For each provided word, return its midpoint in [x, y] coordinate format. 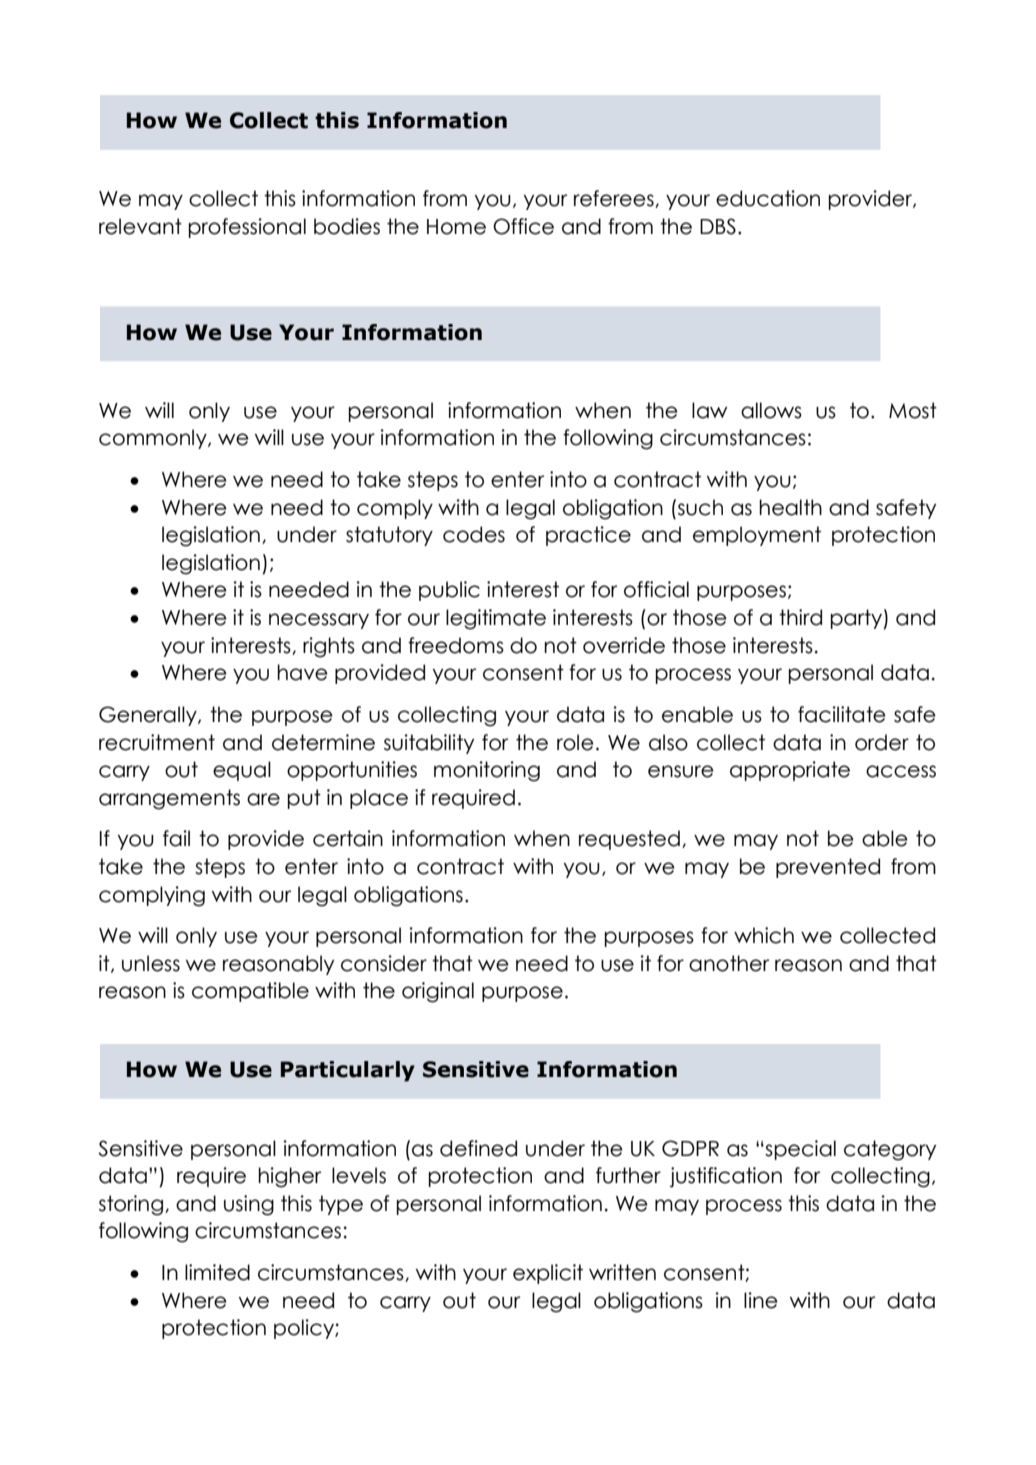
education [768, 198]
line [761, 1300]
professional [247, 228]
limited [217, 1272]
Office [523, 226]
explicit [548, 1274]
